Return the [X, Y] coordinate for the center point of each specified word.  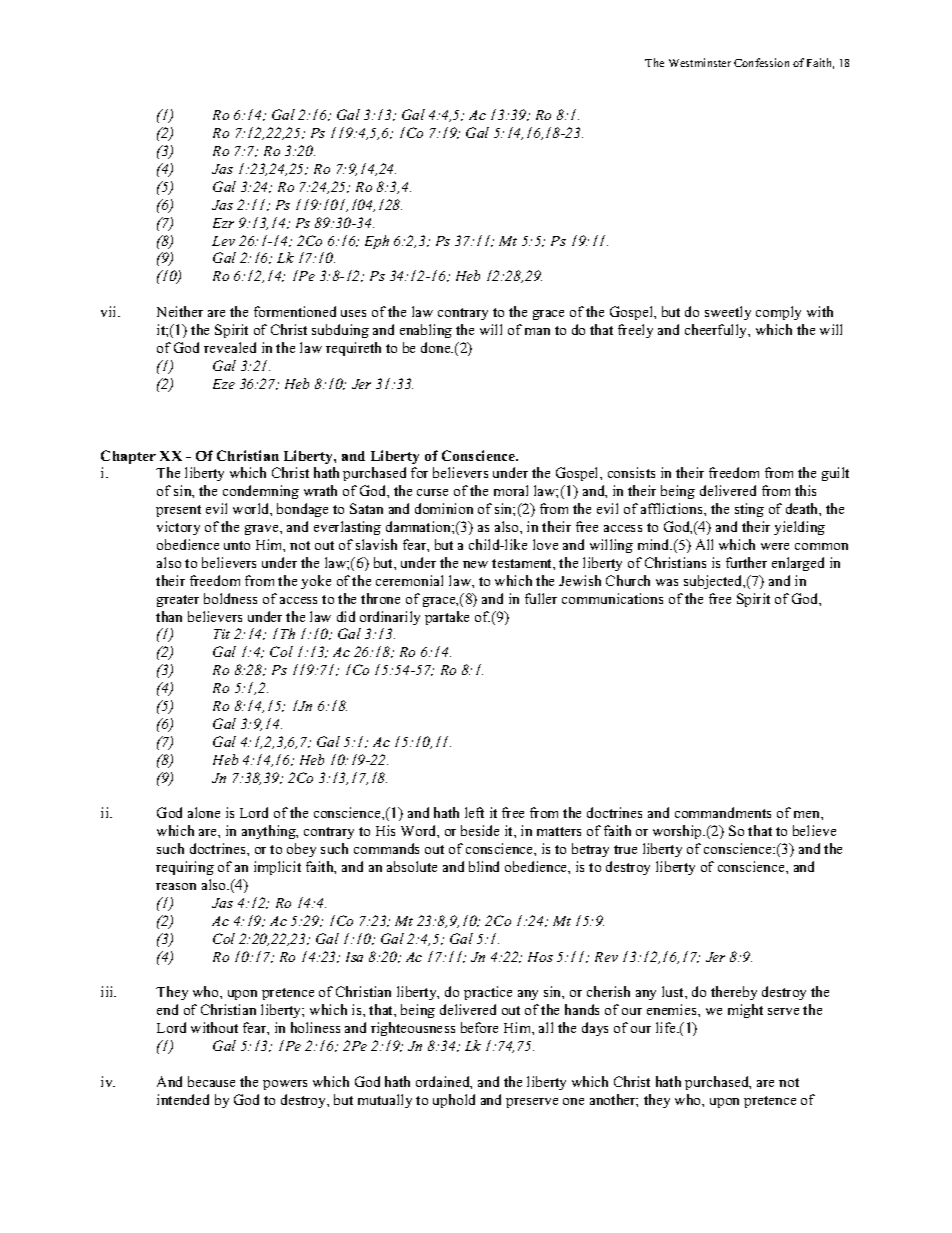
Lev [223, 241]
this [805, 490]
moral [511, 490]
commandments [723, 812]
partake [447, 618]
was [667, 582]
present [178, 511]
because [211, 1081]
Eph [377, 242]
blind [484, 866]
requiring [185, 868]
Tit [222, 634]
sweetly [728, 313]
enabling [426, 331]
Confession [761, 62]
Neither [180, 311]
